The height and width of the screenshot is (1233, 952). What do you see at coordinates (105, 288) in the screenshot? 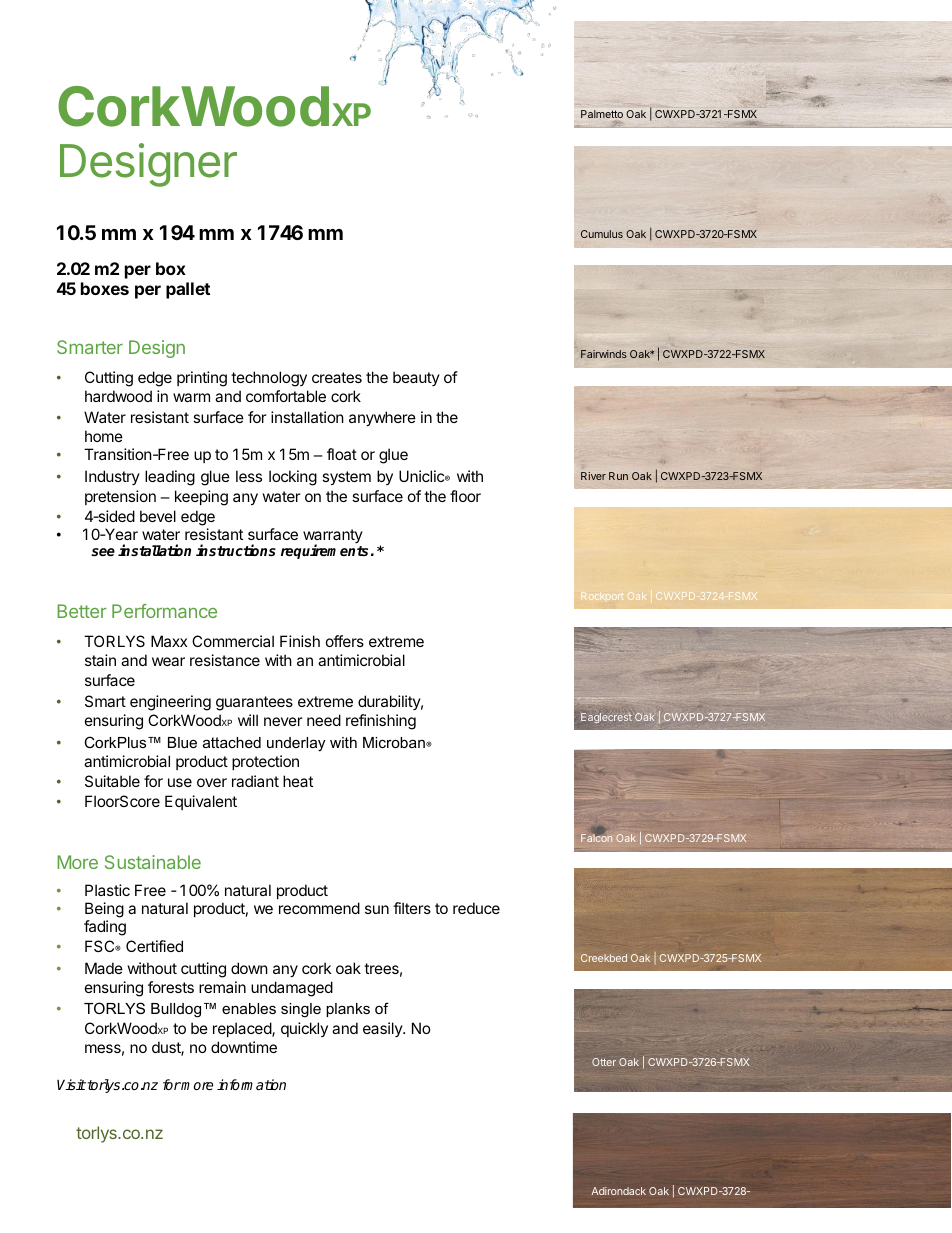
I see `boxes` at bounding box center [105, 288].
